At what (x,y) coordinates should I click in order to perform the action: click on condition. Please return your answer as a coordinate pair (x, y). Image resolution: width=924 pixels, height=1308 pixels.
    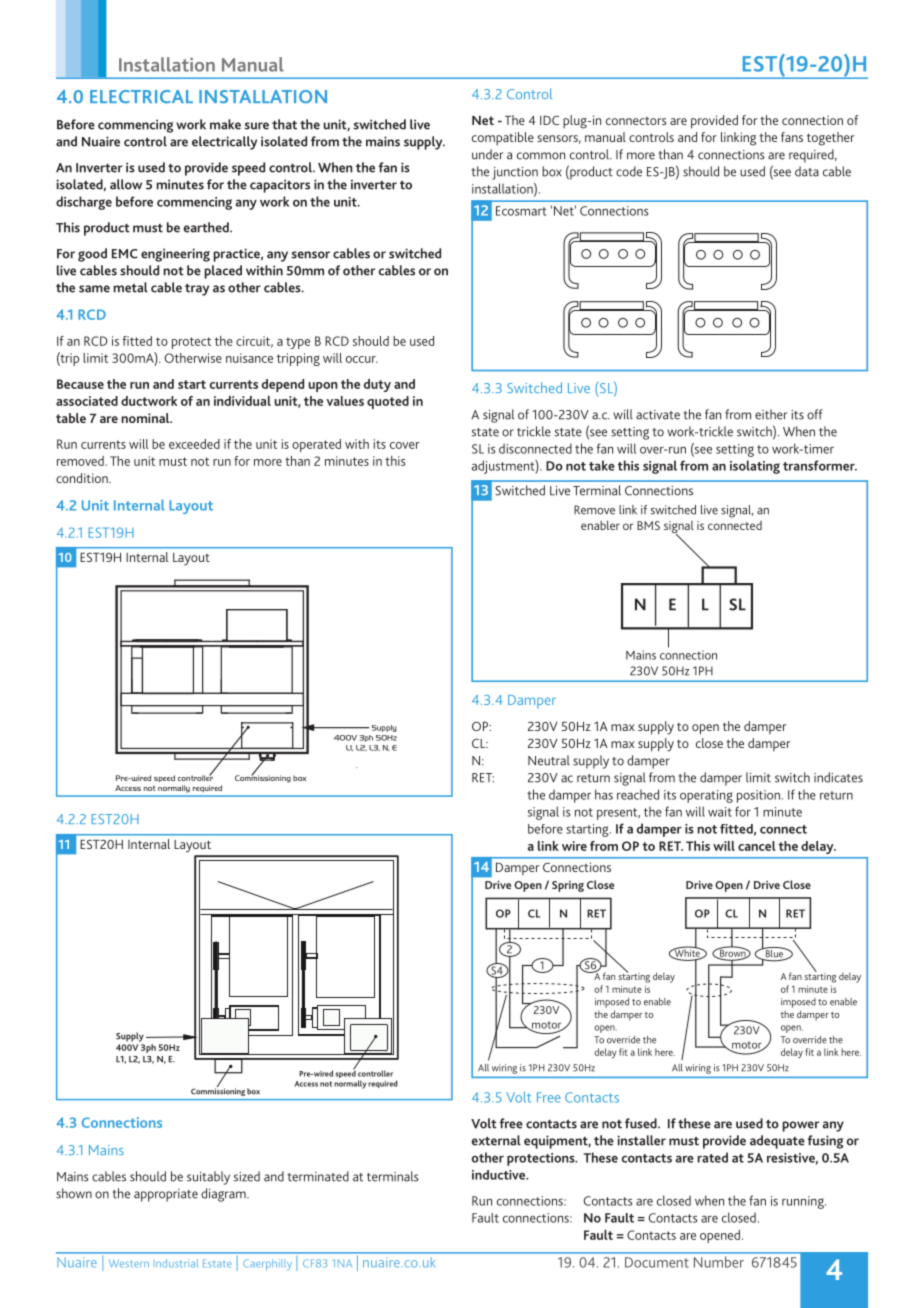
    Looking at the image, I should click on (83, 478).
